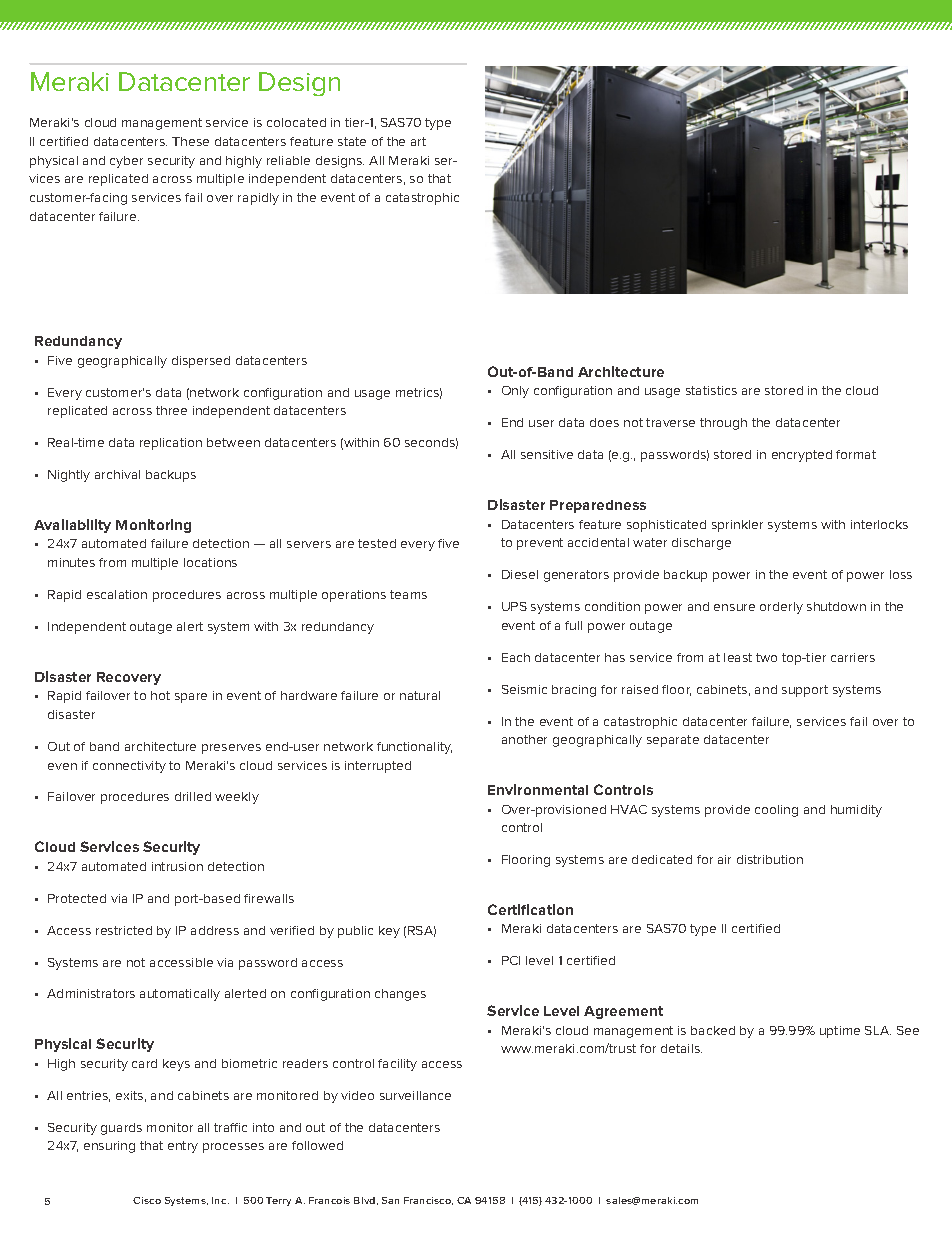 Image resolution: width=952 pixels, height=1233 pixels. What do you see at coordinates (160, 695) in the screenshot?
I see `hot` at bounding box center [160, 695].
